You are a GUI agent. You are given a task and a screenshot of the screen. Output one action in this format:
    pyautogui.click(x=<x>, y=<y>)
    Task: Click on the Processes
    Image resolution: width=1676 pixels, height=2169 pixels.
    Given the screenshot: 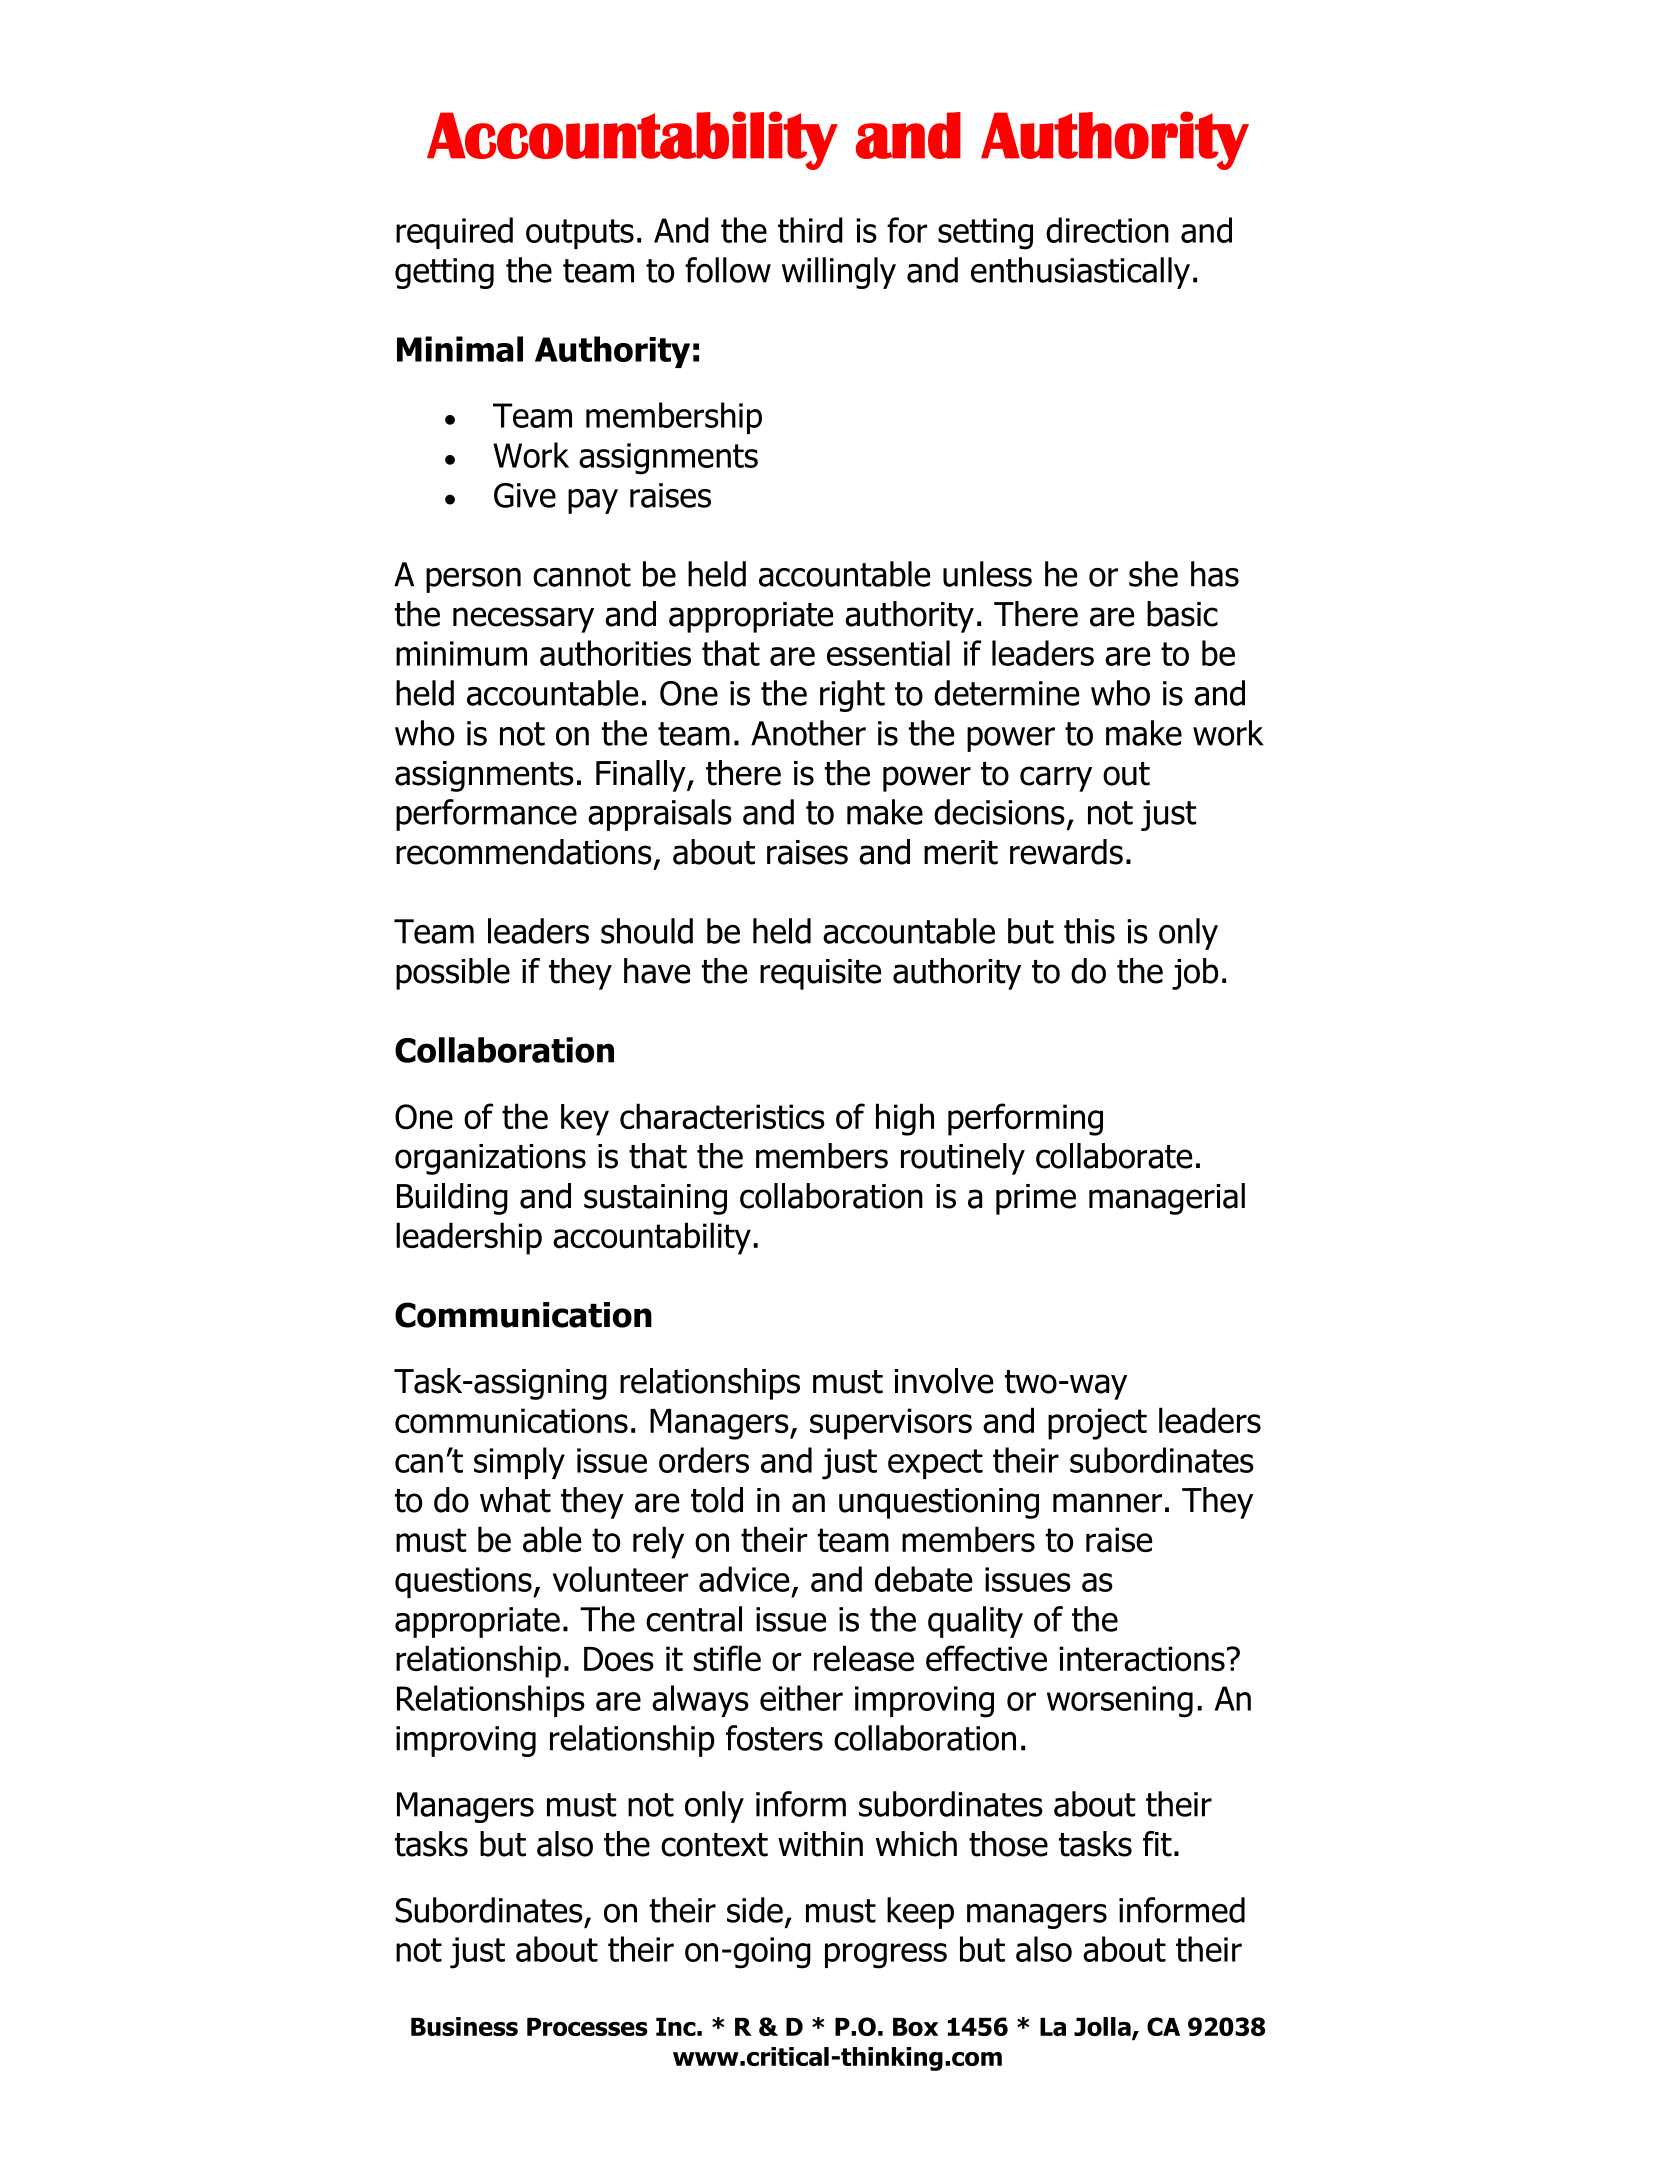 What is the action you would take?
    pyautogui.click(x=587, y=2027)
